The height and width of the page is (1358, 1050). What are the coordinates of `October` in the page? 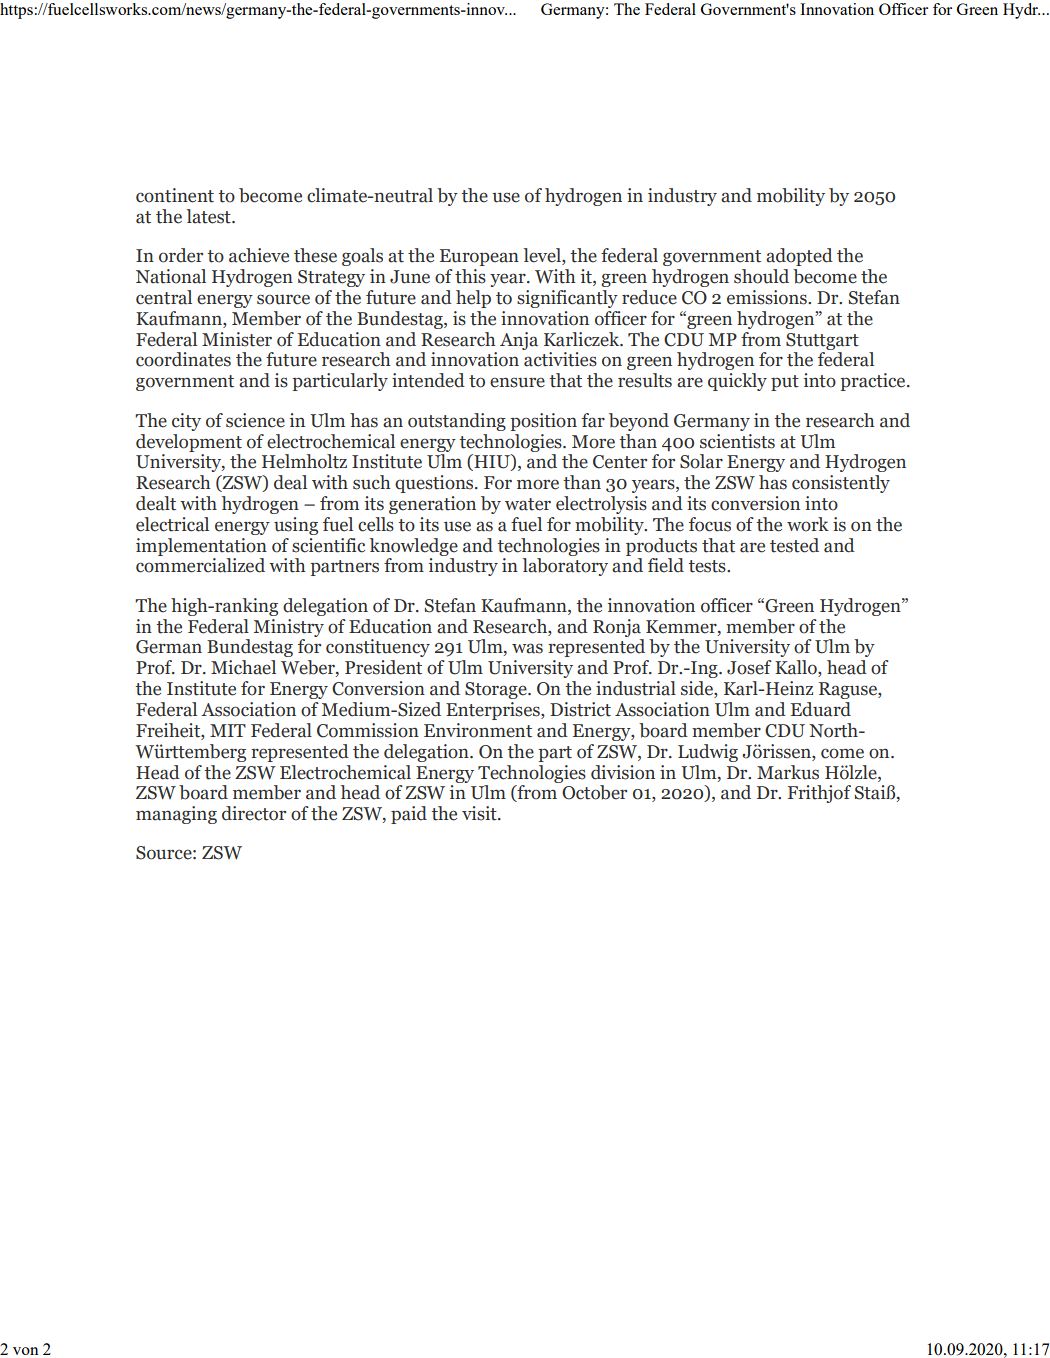 It's located at (594, 792).
